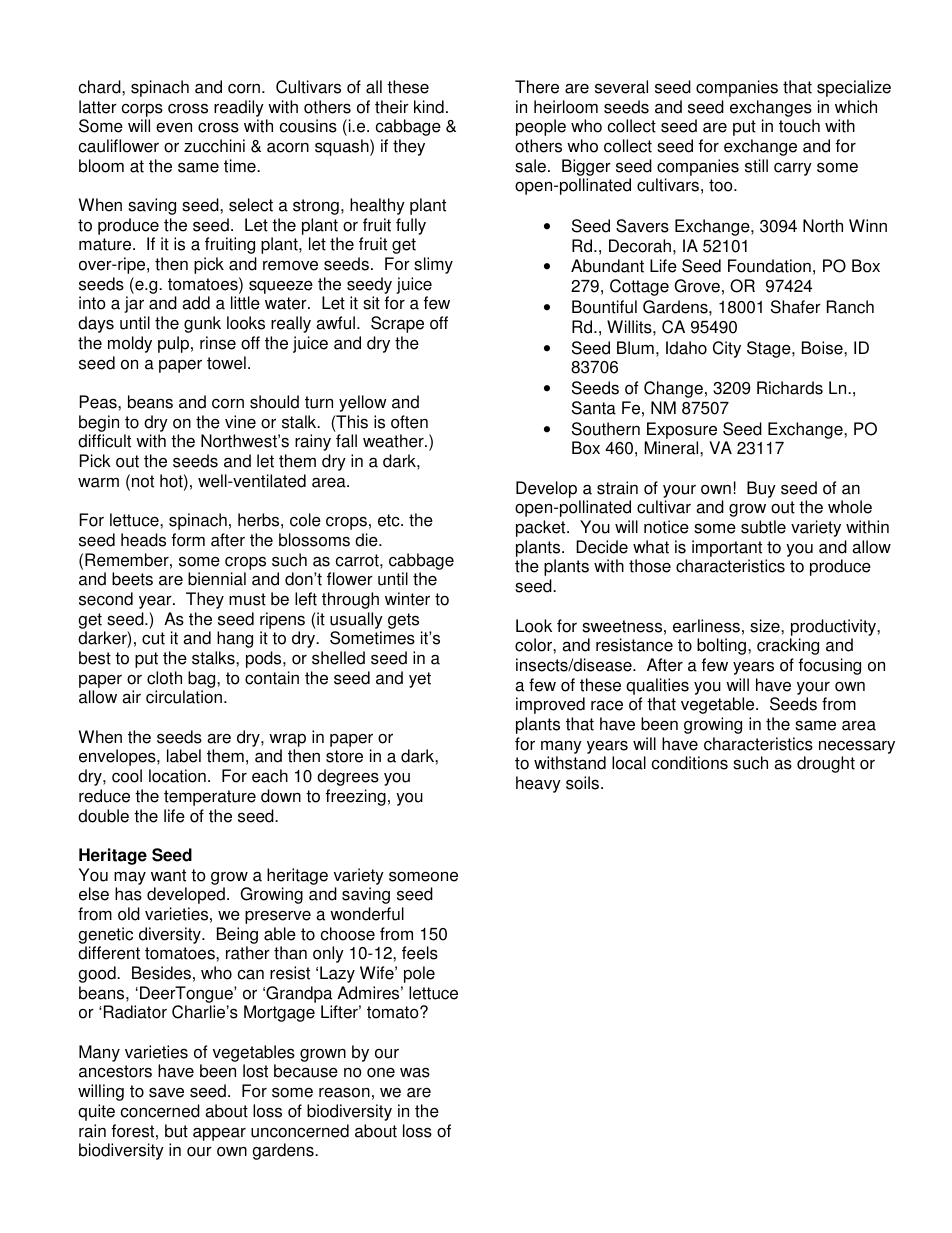  I want to click on cut, so click(153, 638).
